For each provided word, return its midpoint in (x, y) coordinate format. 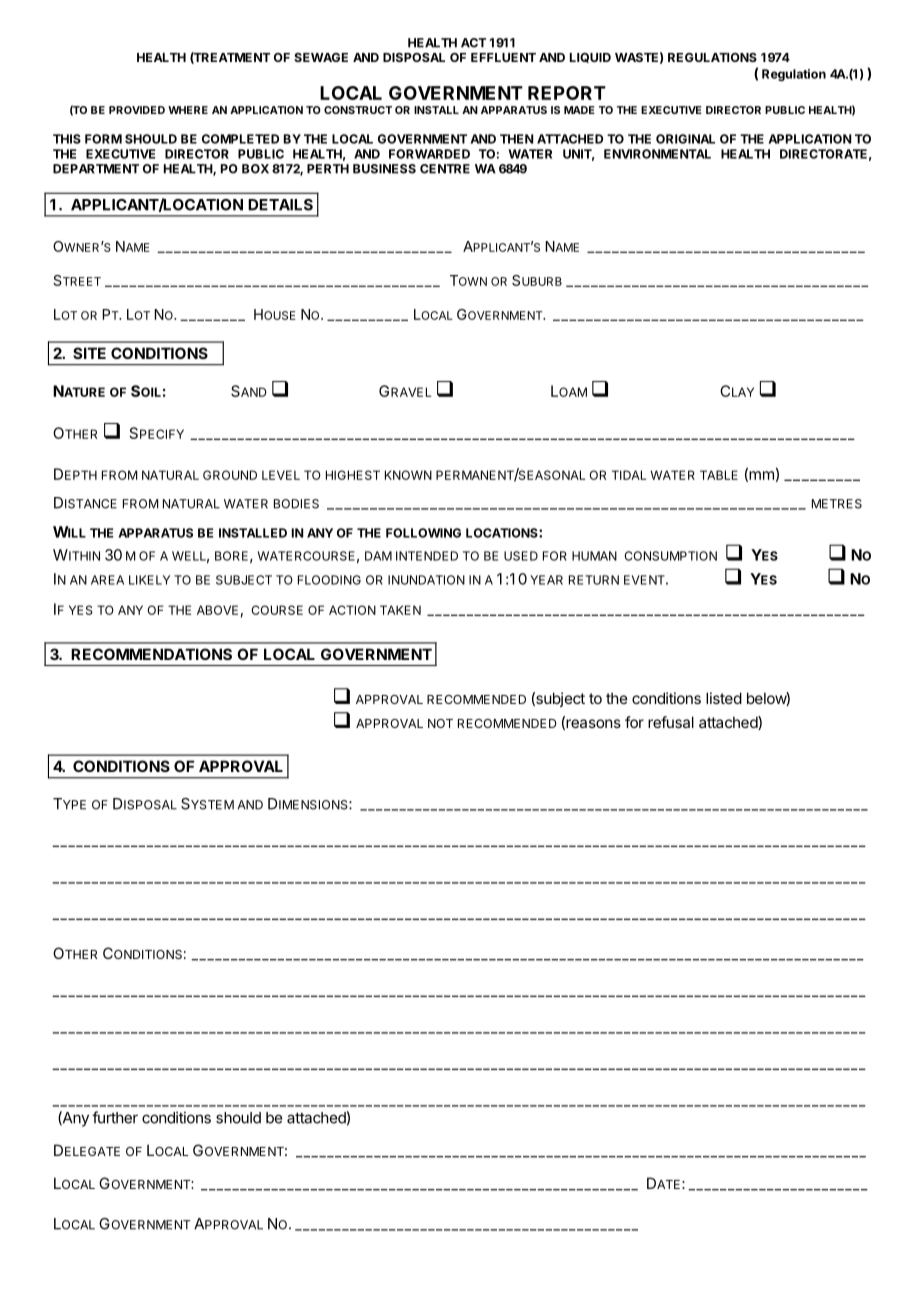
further (115, 1117)
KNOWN (408, 475)
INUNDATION (426, 580)
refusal (671, 722)
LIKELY (149, 580)
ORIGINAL (685, 139)
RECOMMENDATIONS (151, 654)
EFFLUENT (503, 57)
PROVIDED (137, 110)
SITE (89, 353)
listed (724, 698)
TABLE (719, 475)
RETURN (594, 580)
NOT (440, 723)
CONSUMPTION (671, 556)
